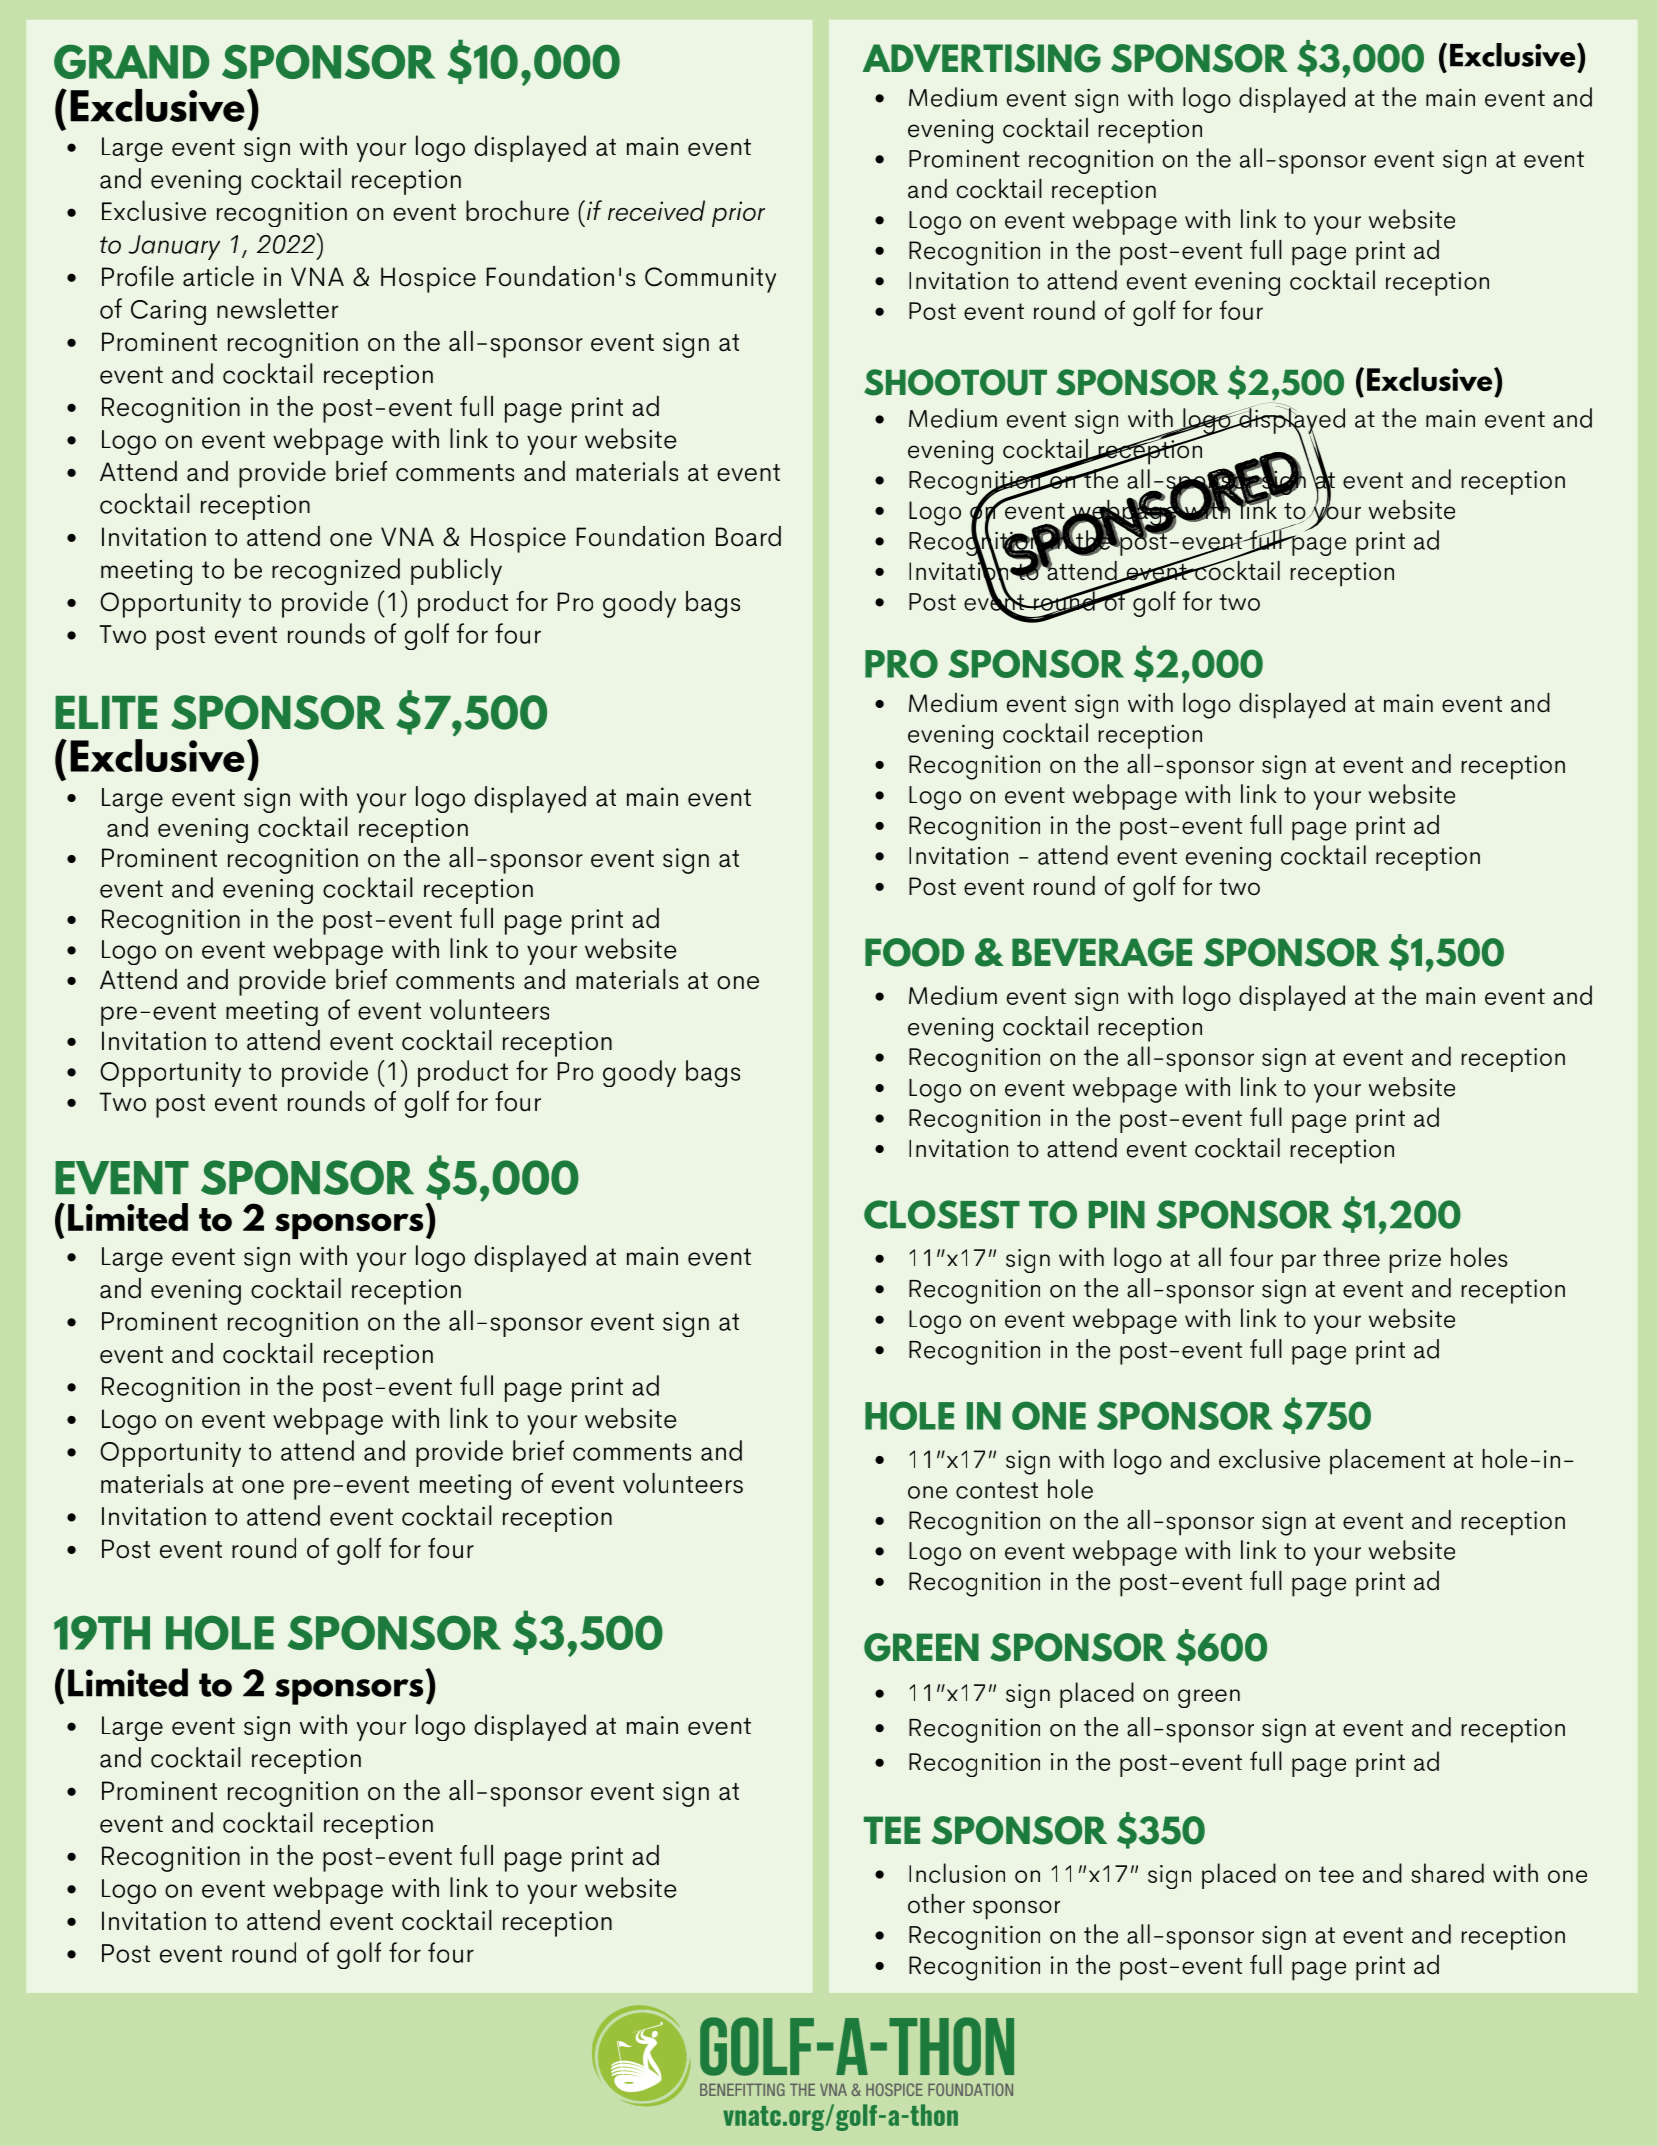 The width and height of the page is (1658, 2146). What do you see at coordinates (336, 571) in the page?
I see `recognized` at bounding box center [336, 571].
